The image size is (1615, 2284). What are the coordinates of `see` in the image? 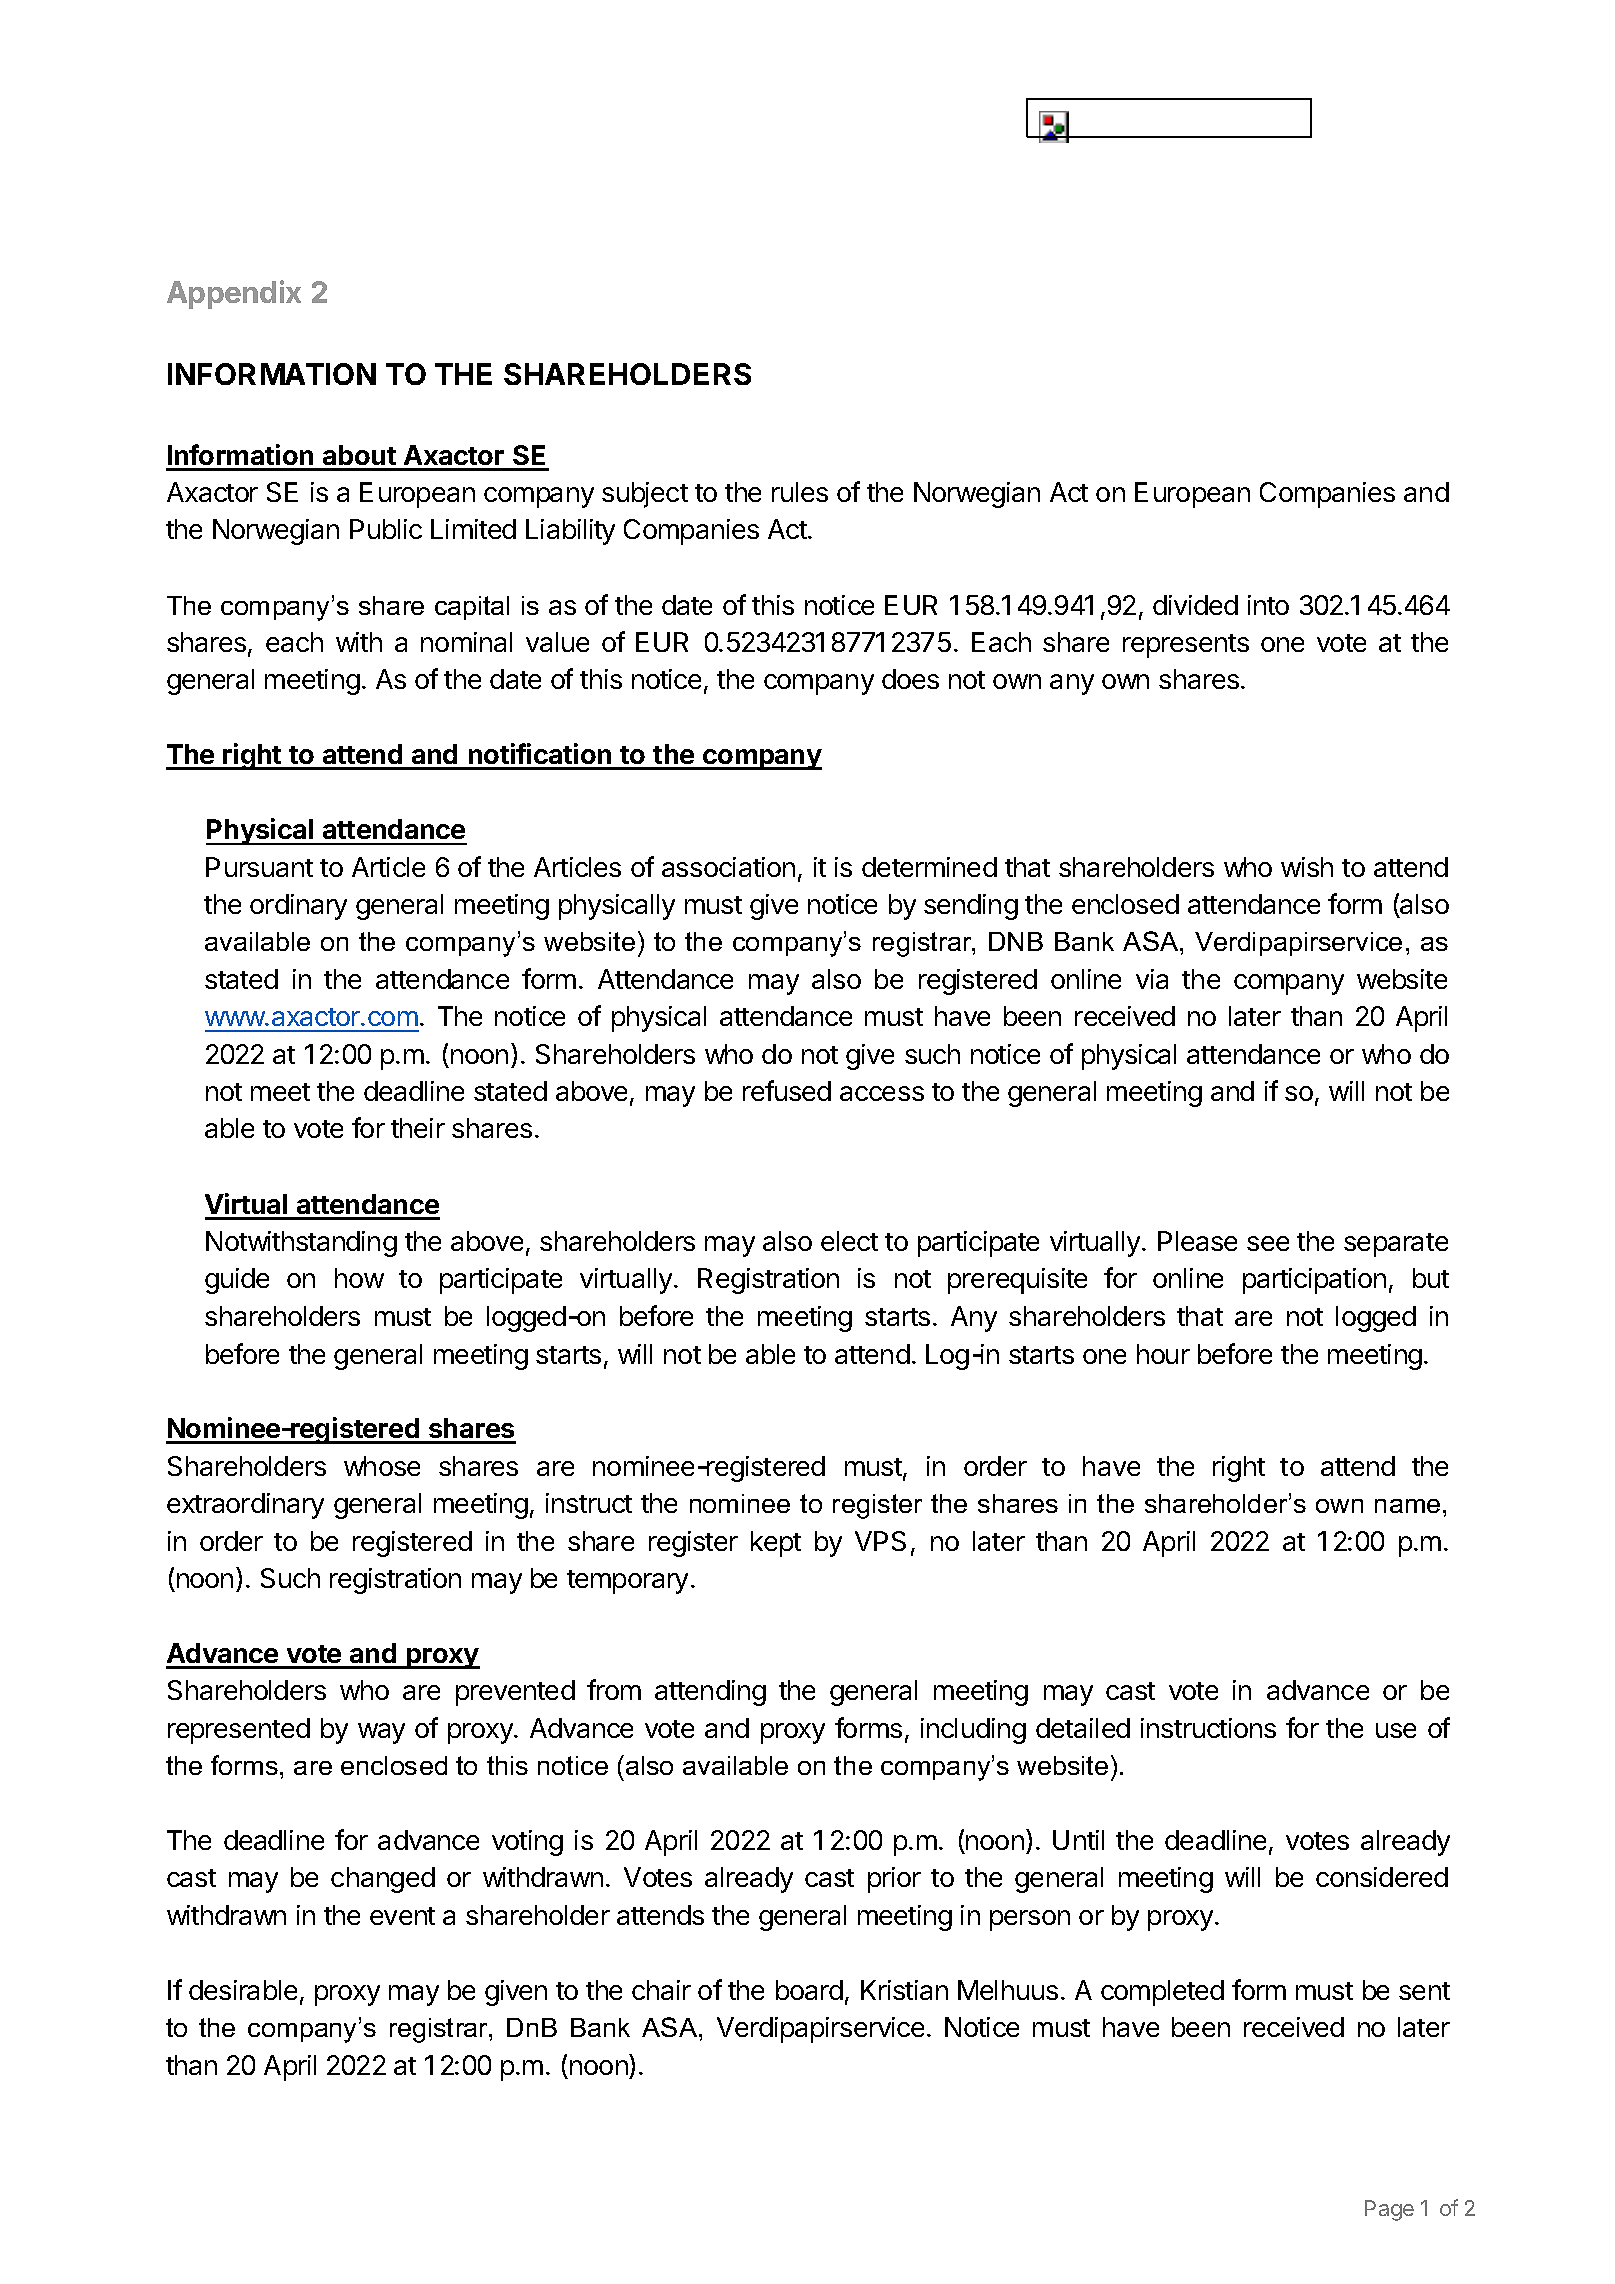 It's located at (1268, 1243).
